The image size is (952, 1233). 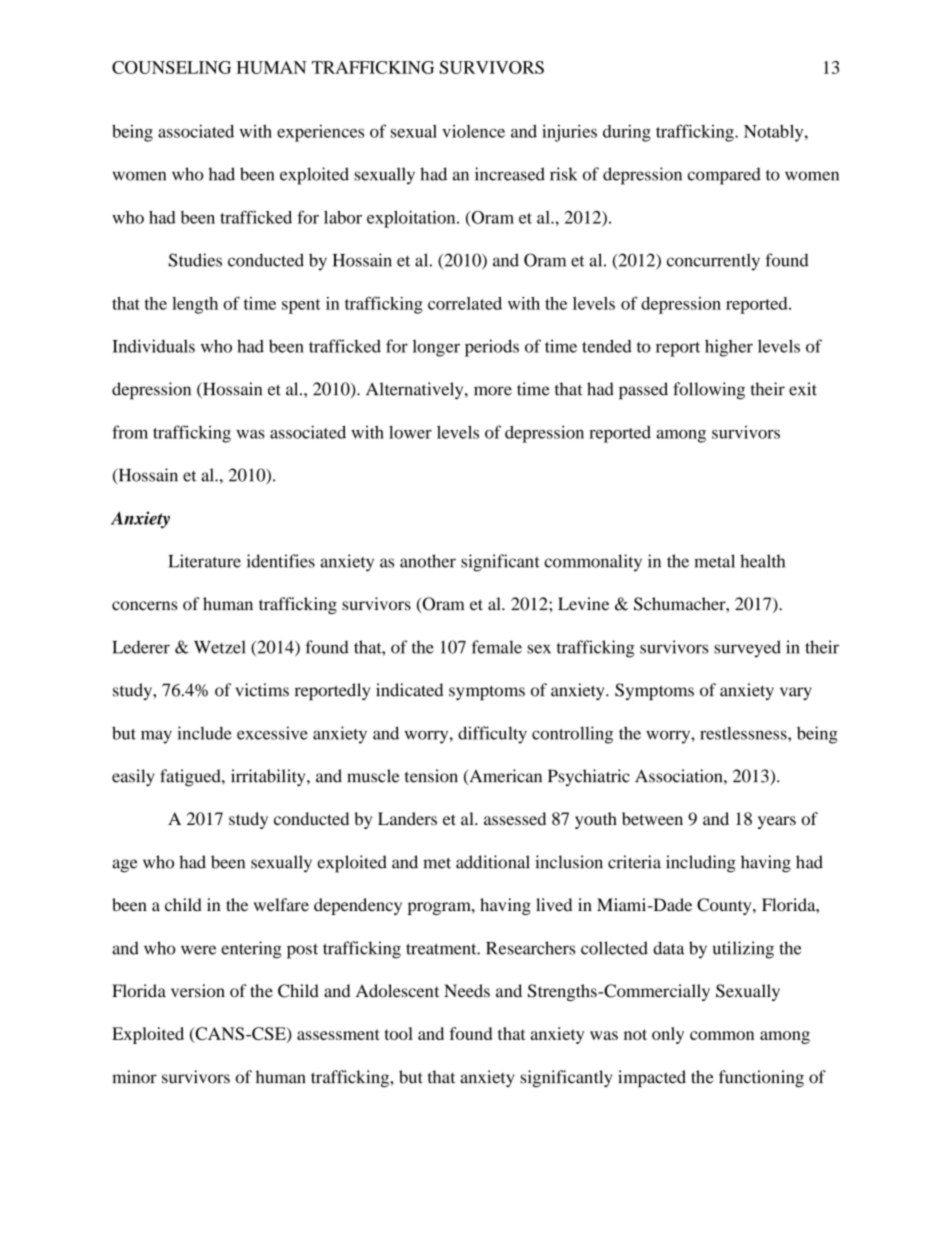 What do you see at coordinates (714, 561) in the page?
I see `metal` at bounding box center [714, 561].
